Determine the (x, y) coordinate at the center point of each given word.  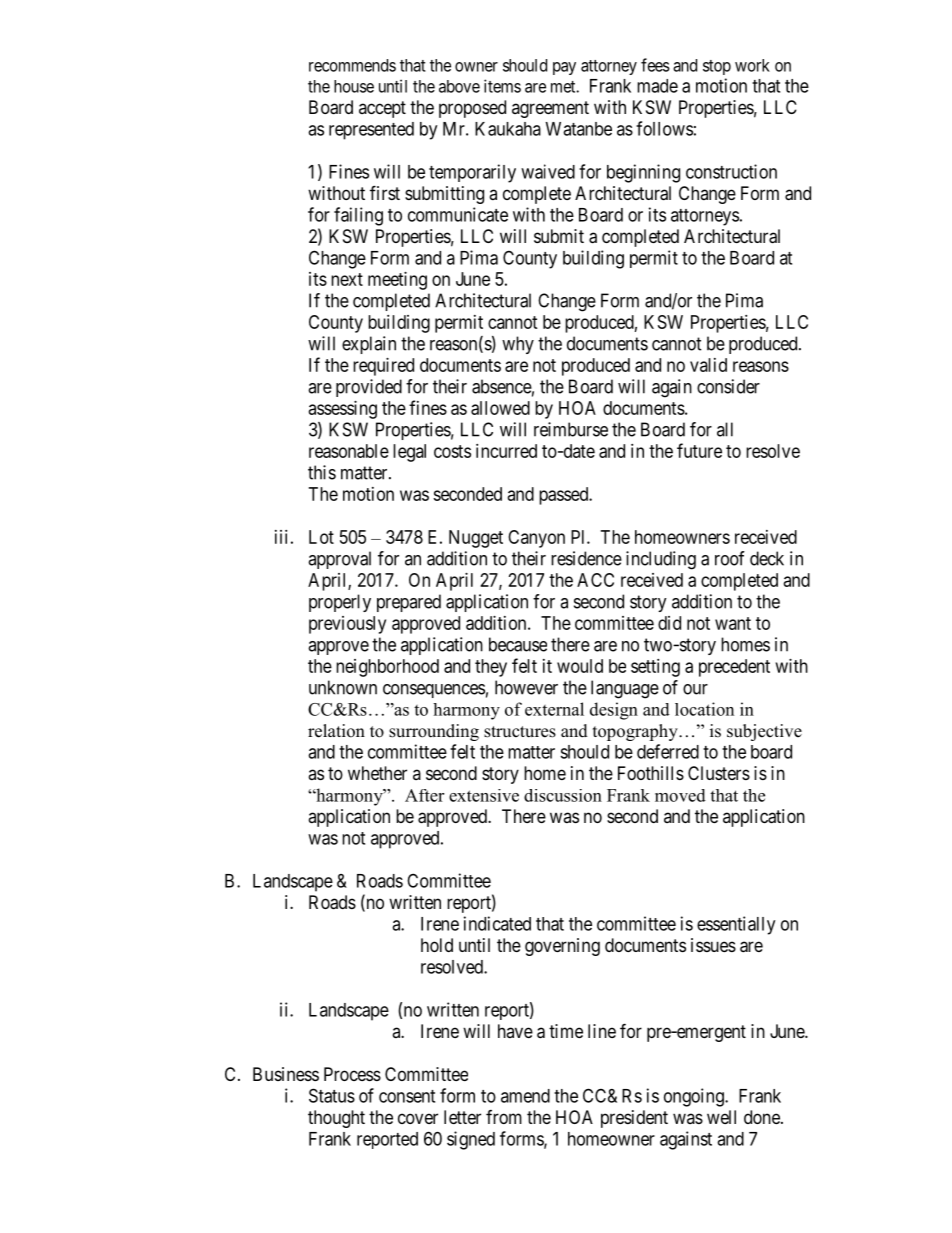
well (721, 1117)
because (518, 644)
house (354, 86)
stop (717, 67)
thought (336, 1119)
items (502, 86)
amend (525, 1096)
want (733, 623)
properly (340, 603)
